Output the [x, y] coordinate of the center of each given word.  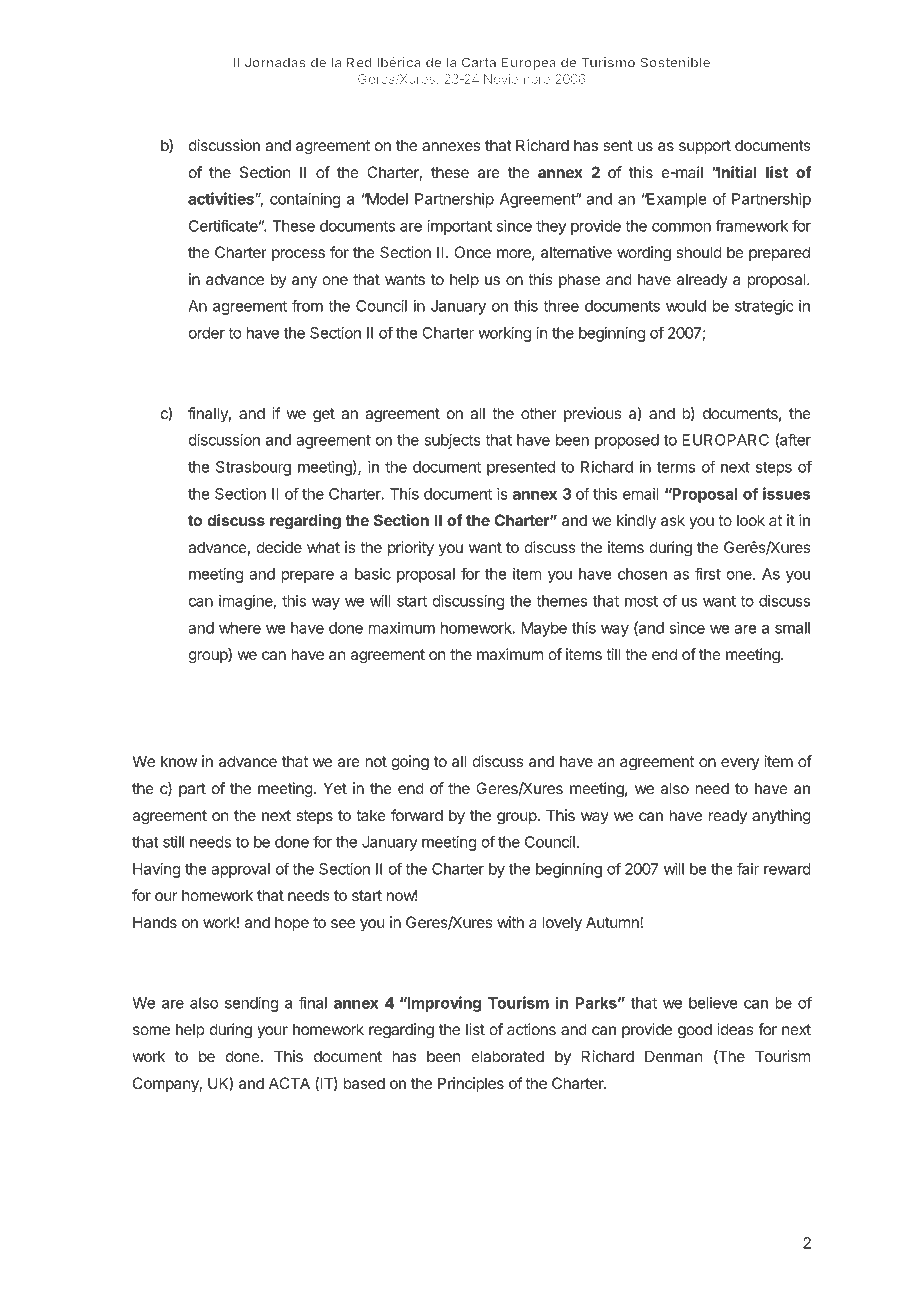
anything [781, 817]
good [695, 1031]
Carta [479, 62]
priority [411, 549]
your [272, 1032]
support [705, 147]
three [561, 306]
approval [240, 870]
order [207, 333]
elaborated [507, 1056]
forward [417, 815]
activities [222, 198]
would [686, 306]
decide [279, 547]
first [708, 573]
